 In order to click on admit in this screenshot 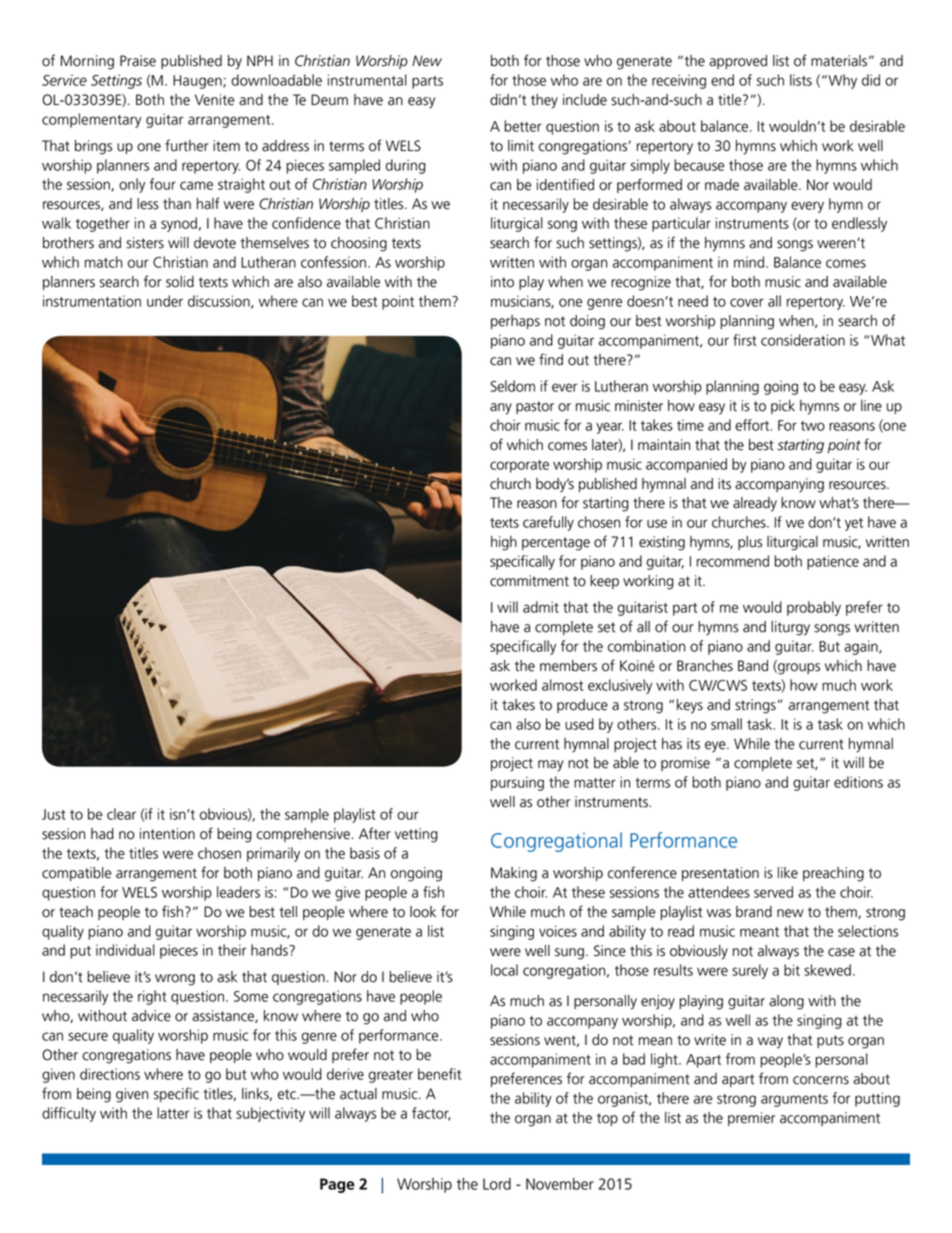, I will do `click(541, 607)`.
